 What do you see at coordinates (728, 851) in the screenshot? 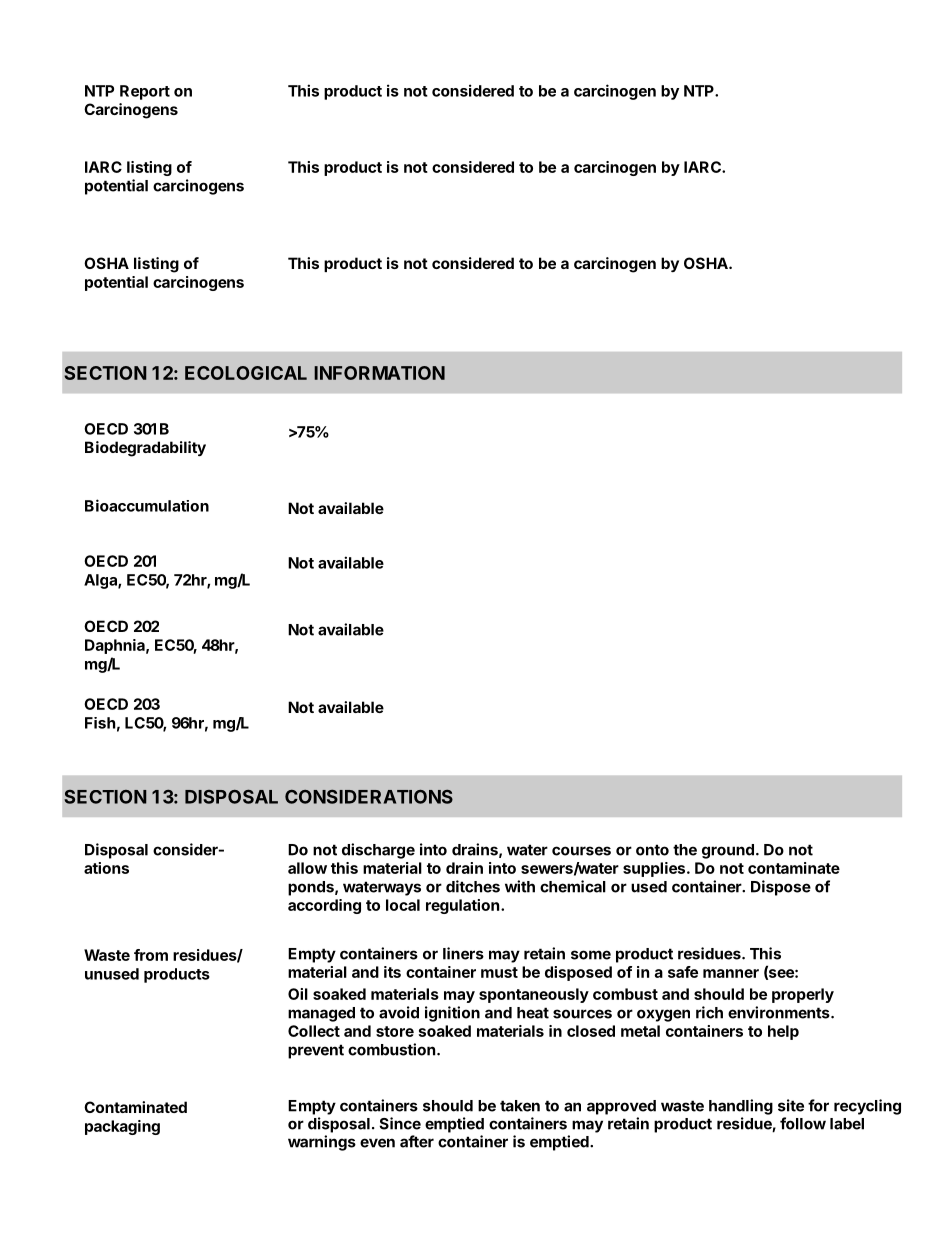
I see `ground` at bounding box center [728, 851].
